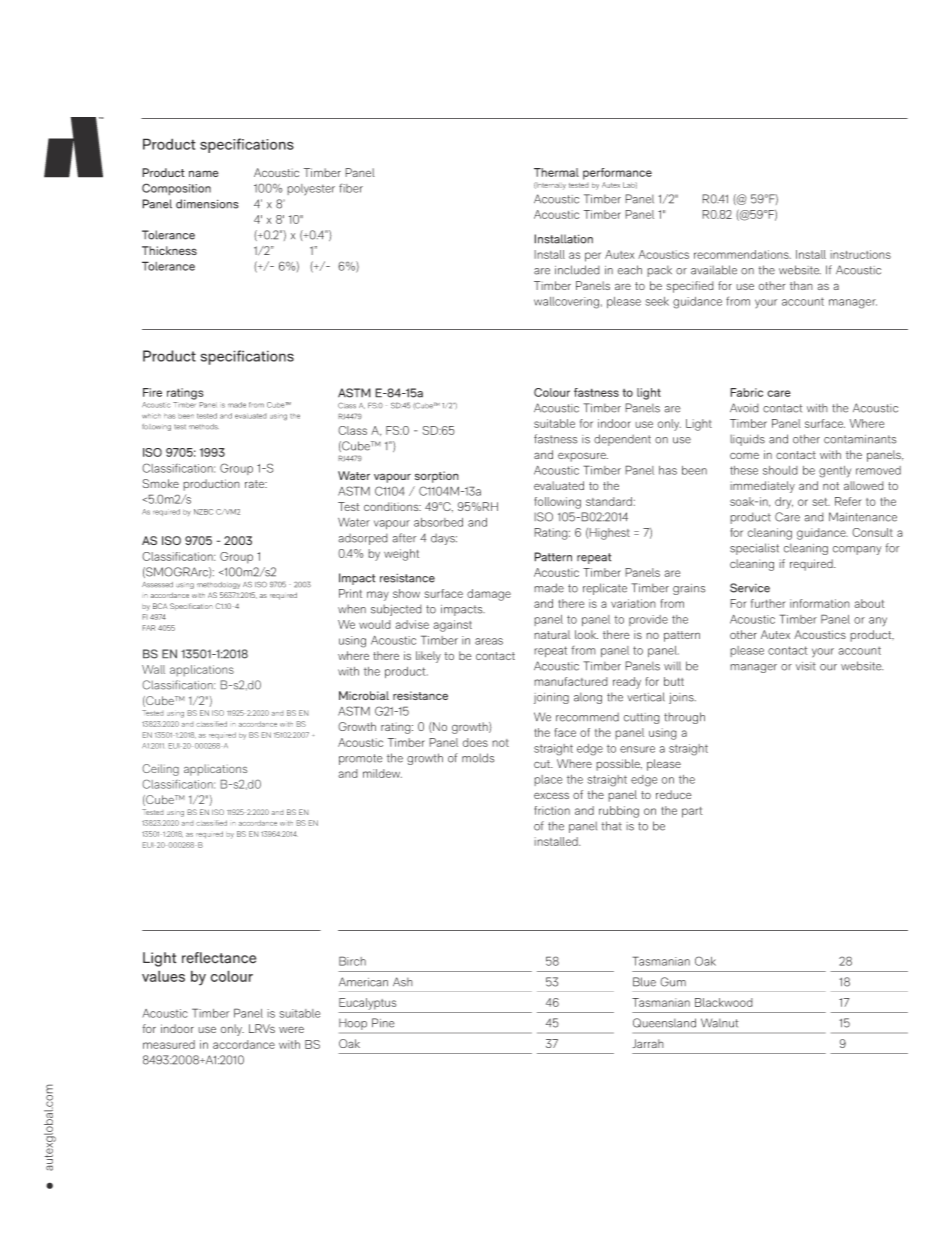 This page has height=1233, width=952. I want to click on Thermal, so click(556, 172).
